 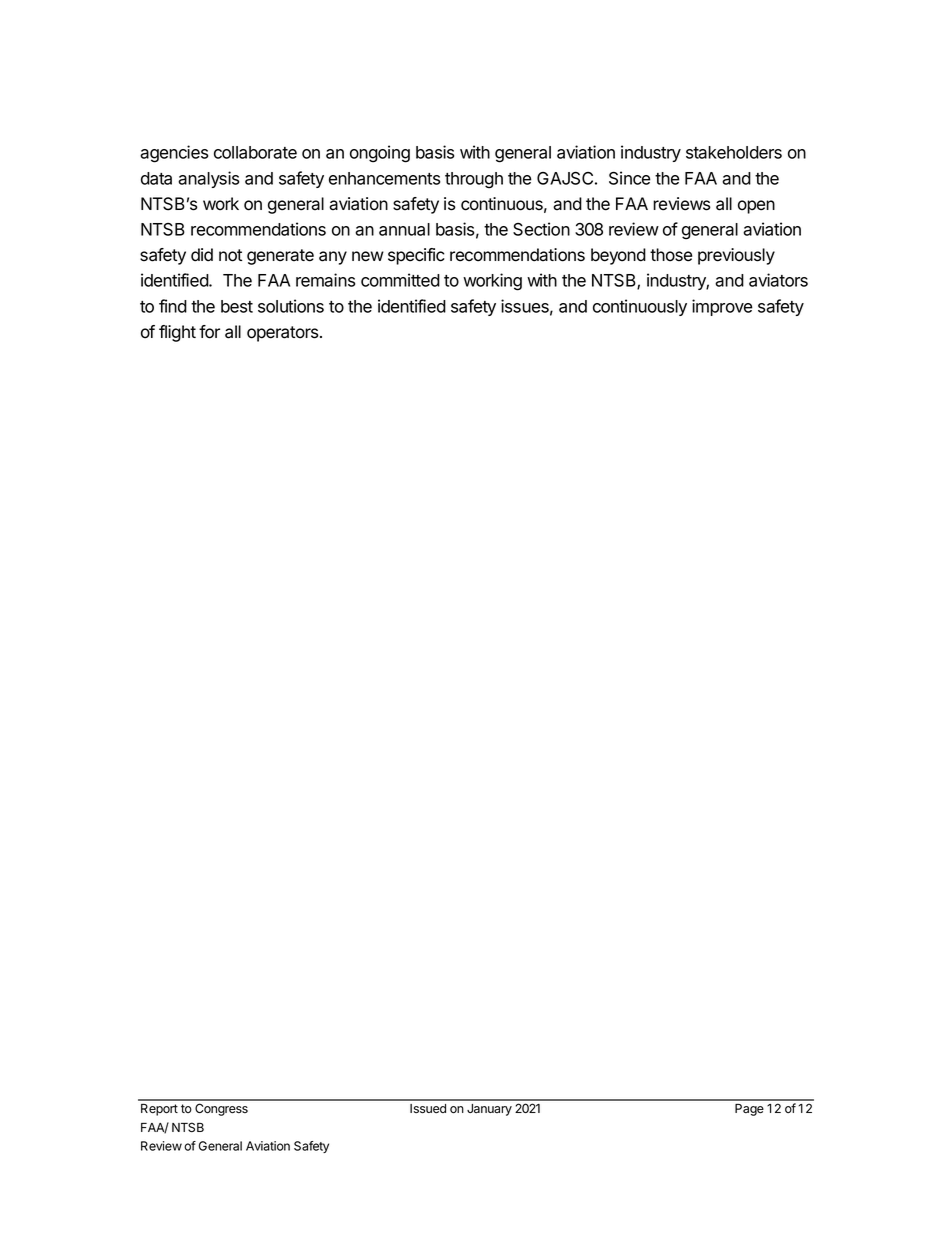 I want to click on January, so click(x=489, y=1110).
